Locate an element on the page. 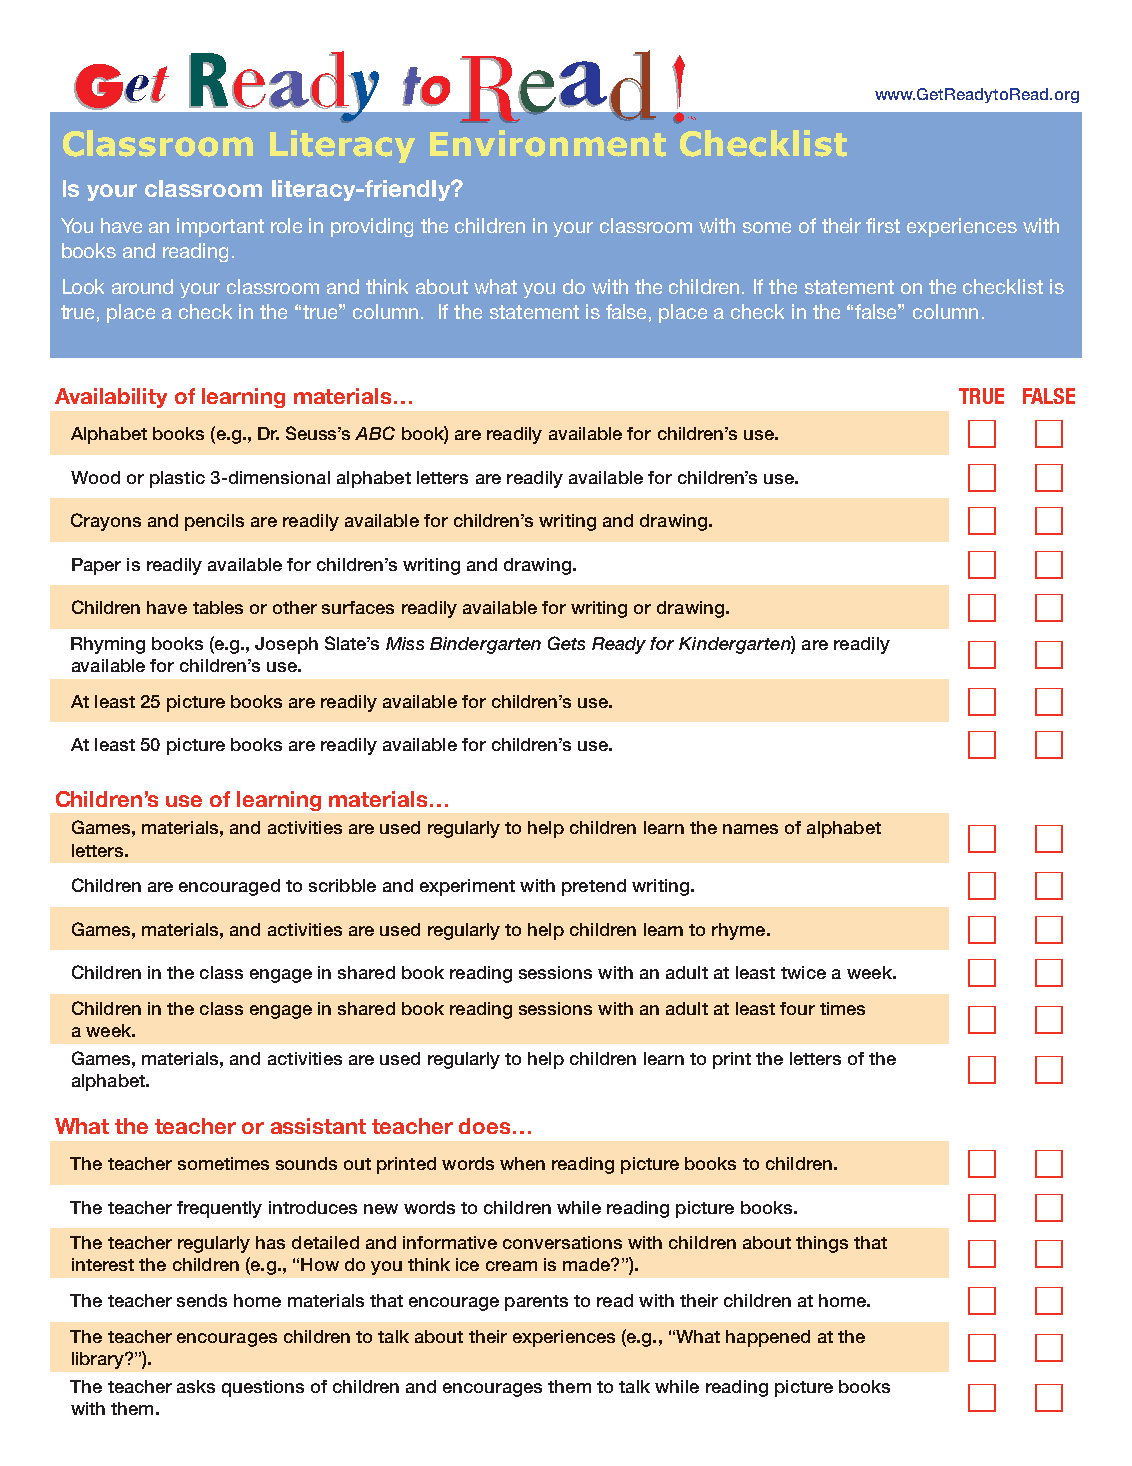 This document has height=1466, width=1132. experiment is located at coordinates (467, 887).
